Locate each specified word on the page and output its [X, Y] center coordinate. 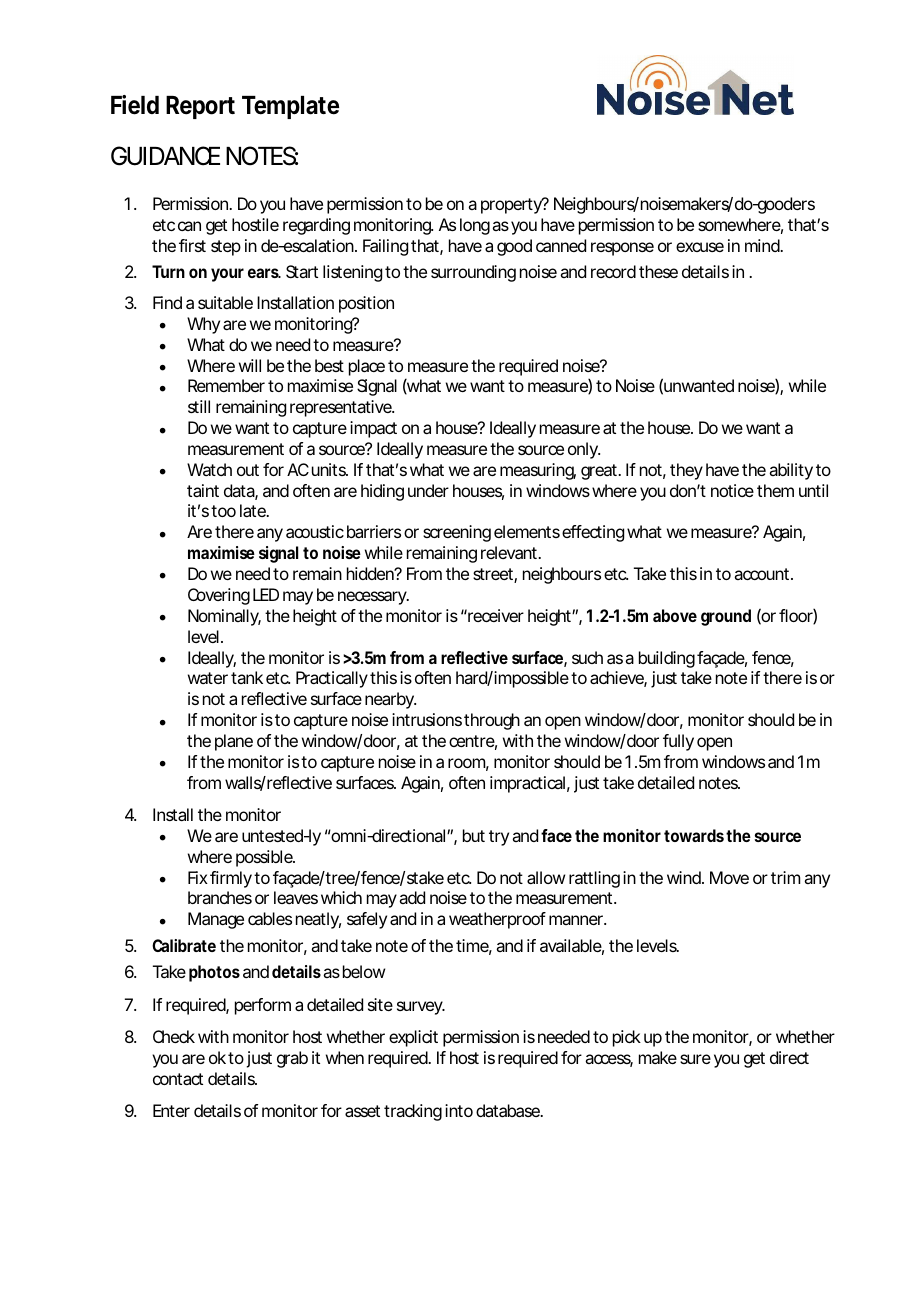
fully [678, 742]
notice [732, 490]
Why [203, 325]
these [658, 271]
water [208, 678]
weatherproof [497, 920]
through [492, 721]
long [475, 226]
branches [220, 897]
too [223, 511]
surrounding [473, 273]
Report [200, 107]
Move [729, 877]
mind [763, 245]
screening [457, 533]
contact [178, 1079]
